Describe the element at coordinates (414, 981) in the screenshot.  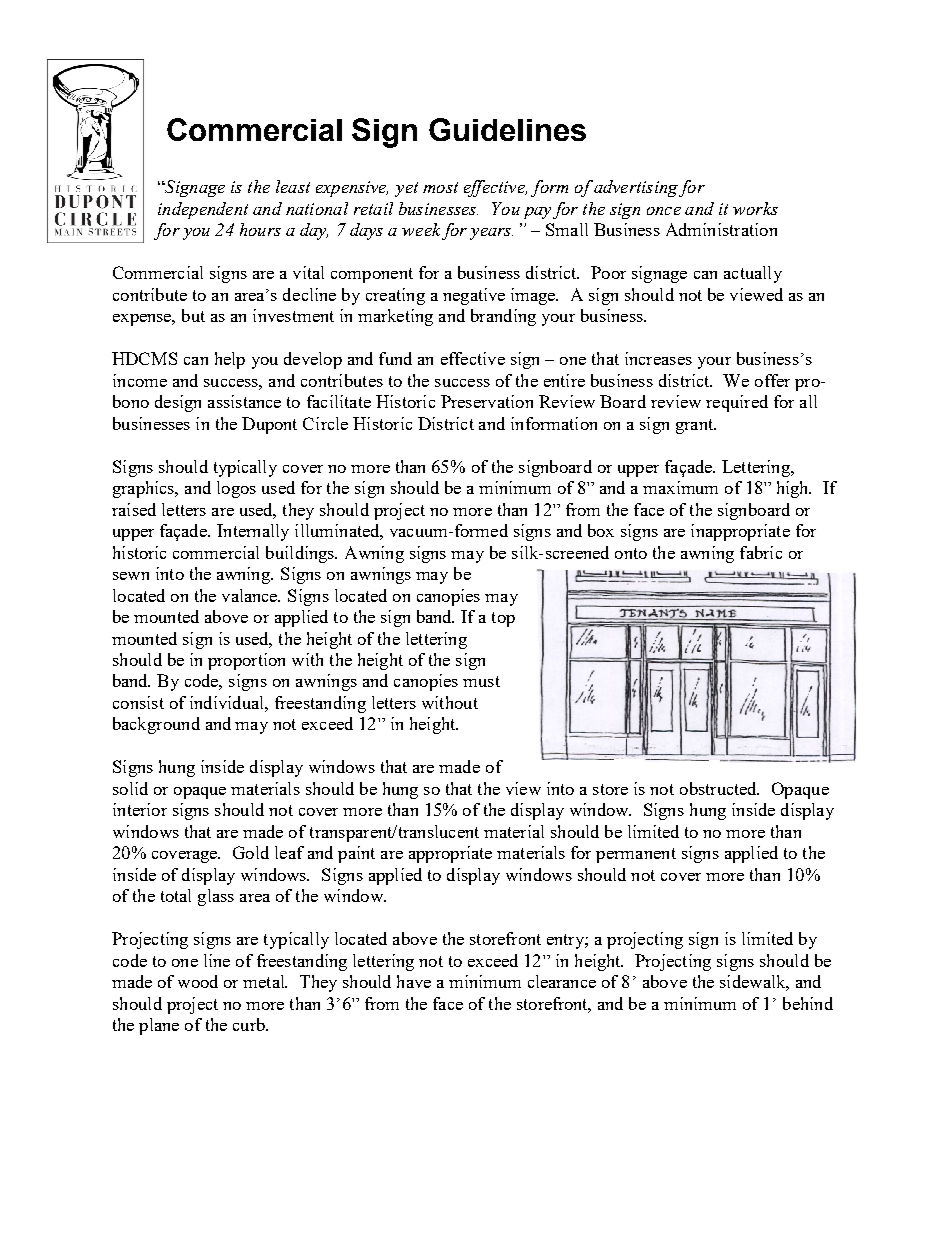
I see `have` at that location.
